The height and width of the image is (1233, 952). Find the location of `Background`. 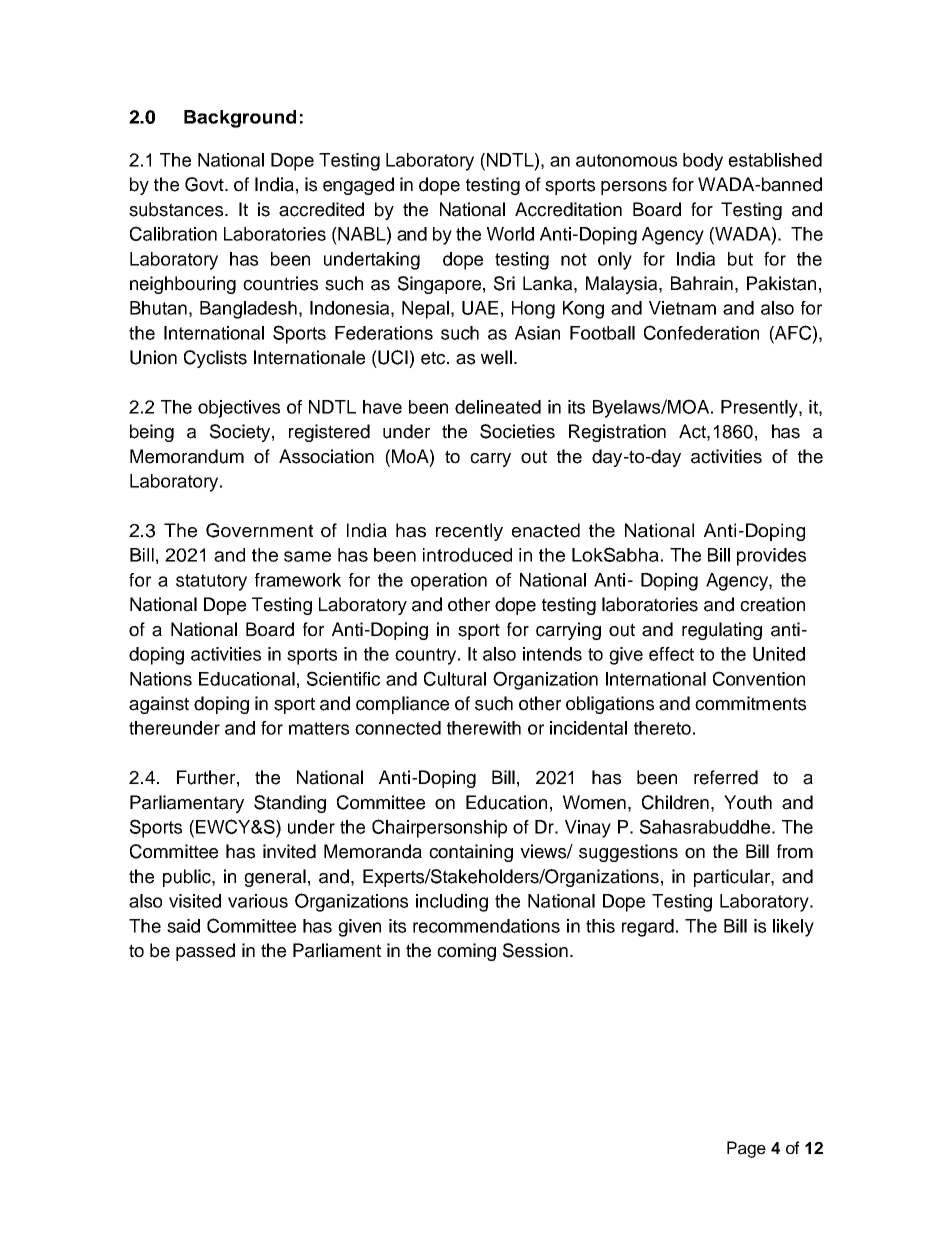

Background is located at coordinates (240, 119).
